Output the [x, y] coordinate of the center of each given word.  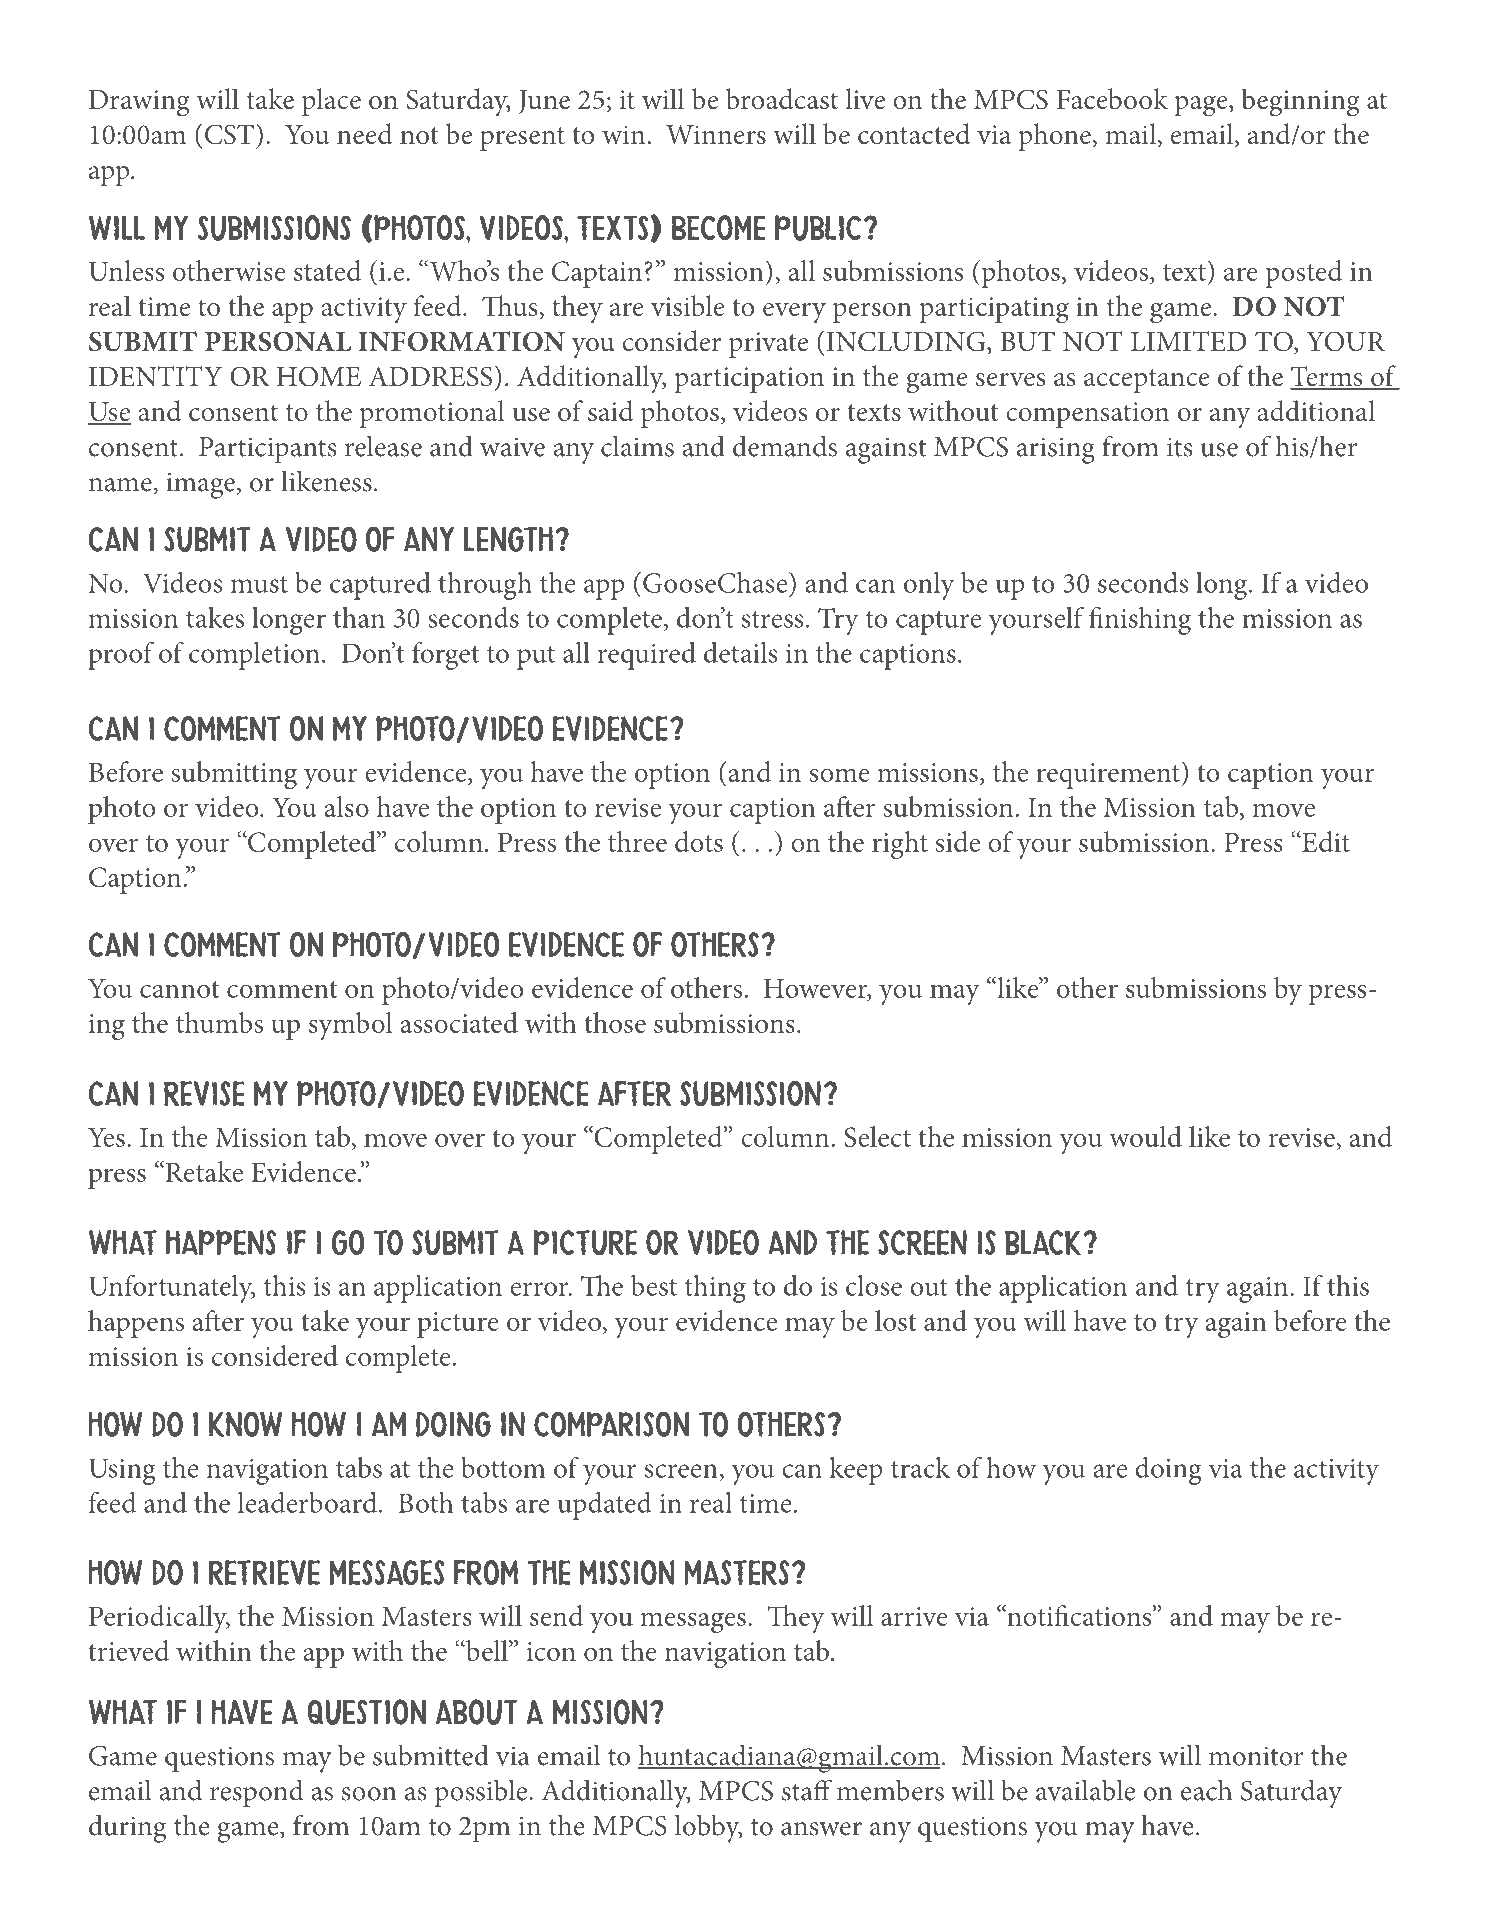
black [1043, 1242]
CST [229, 134]
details [740, 652]
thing [715, 1289]
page [1202, 106]
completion [254, 656]
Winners [716, 135]
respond [257, 1793]
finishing [1140, 621]
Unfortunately [172, 1289]
